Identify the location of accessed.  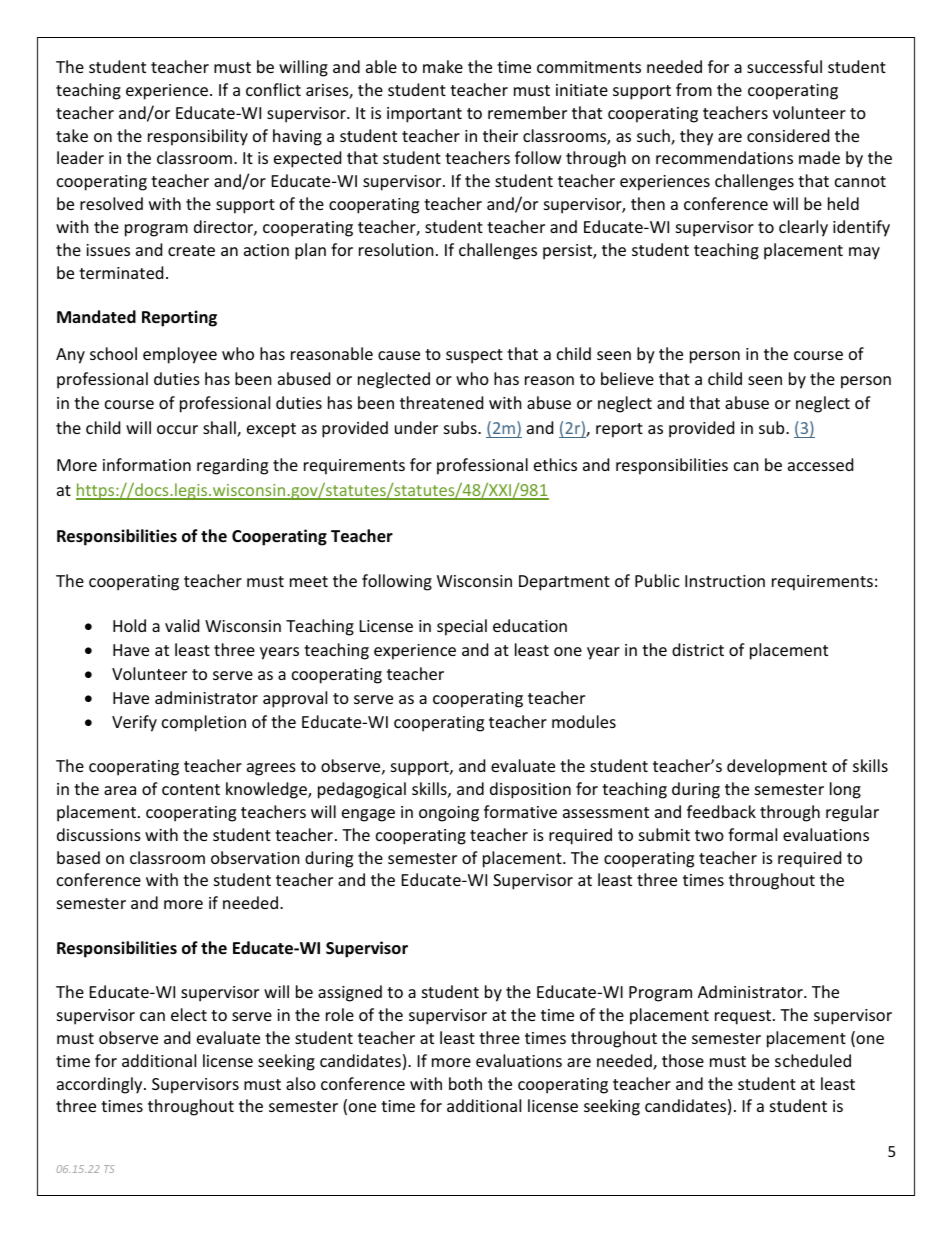
(820, 464).
